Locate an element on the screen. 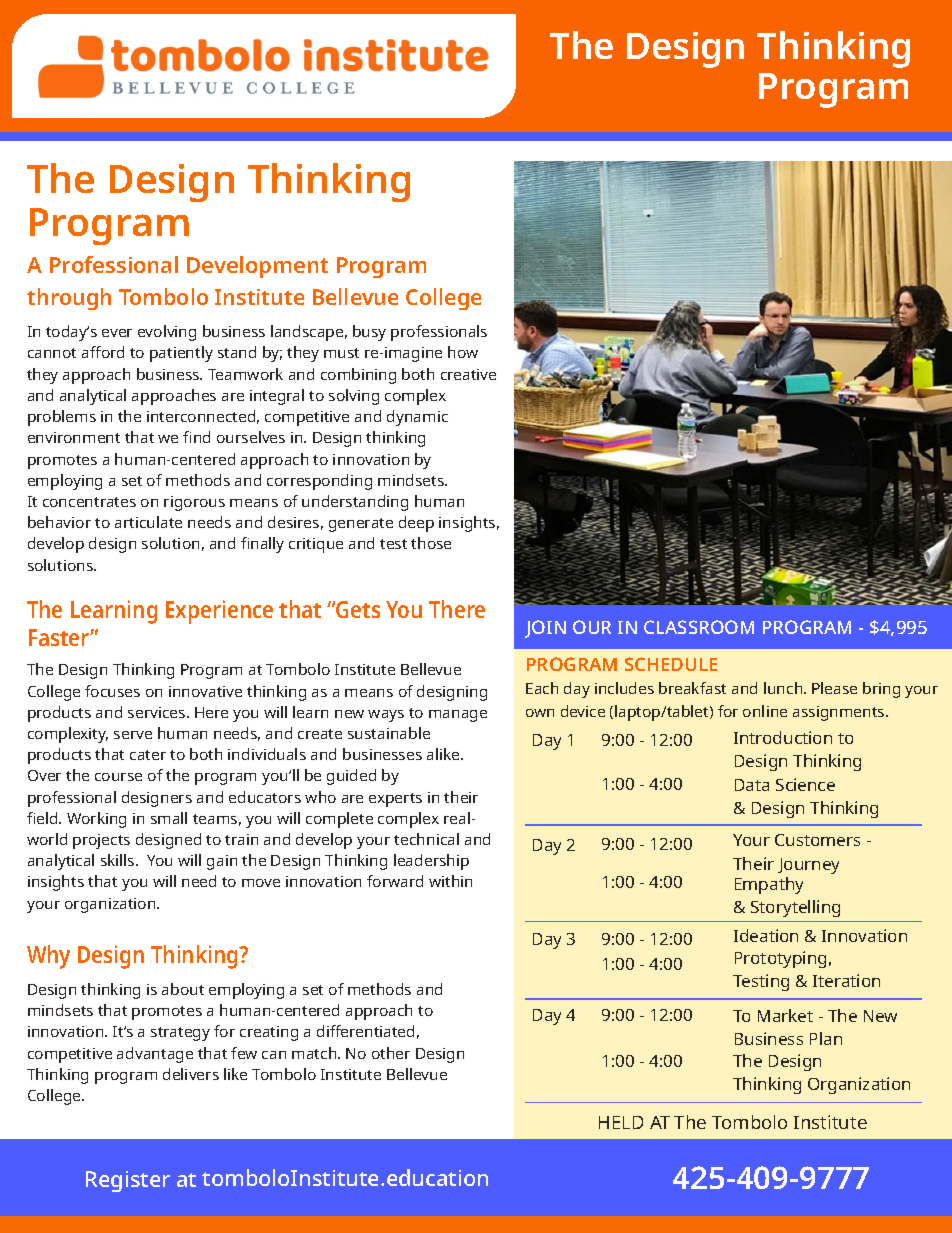 This screenshot has width=952, height=1233. within is located at coordinates (450, 881).
